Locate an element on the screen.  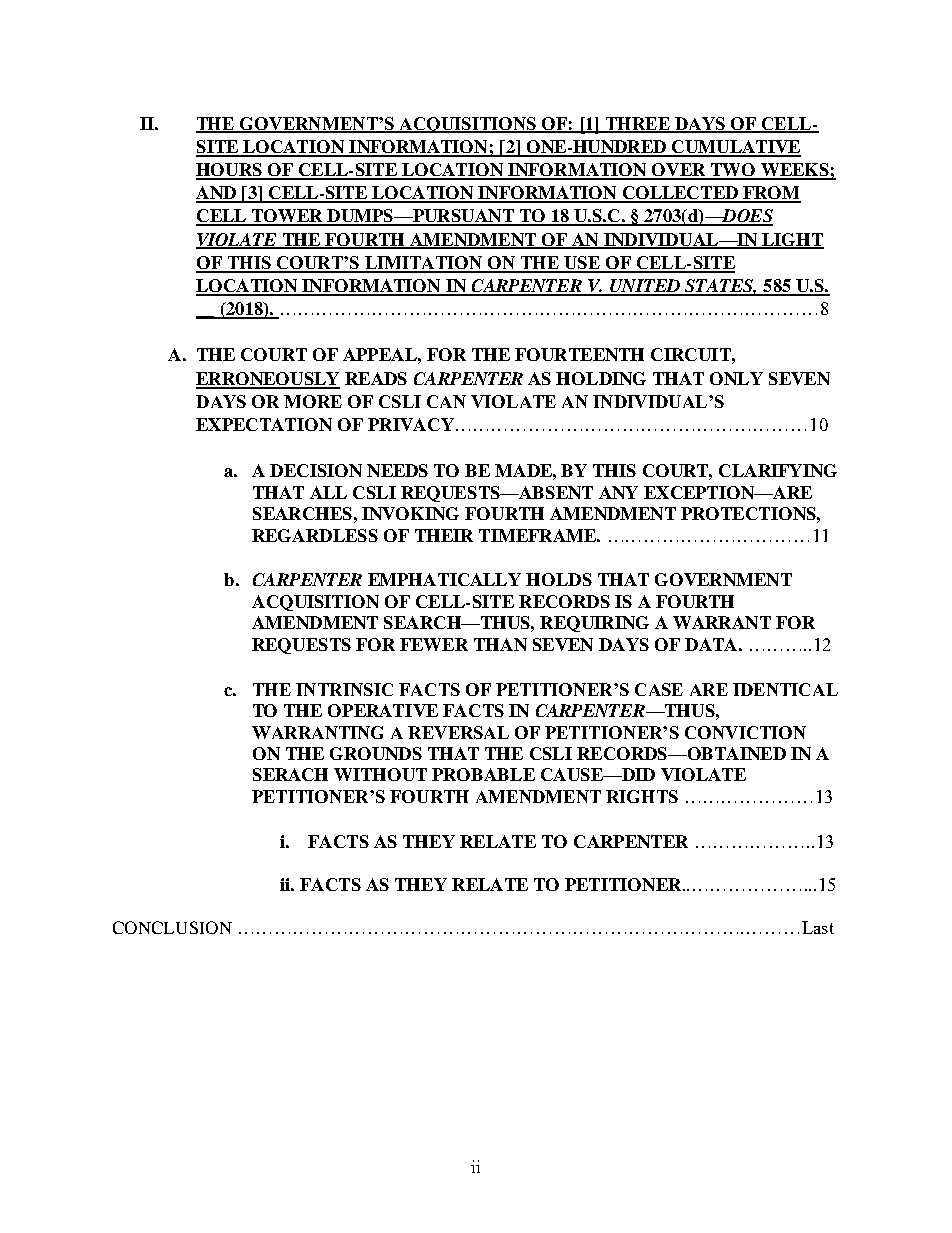
THREE is located at coordinates (637, 124).
